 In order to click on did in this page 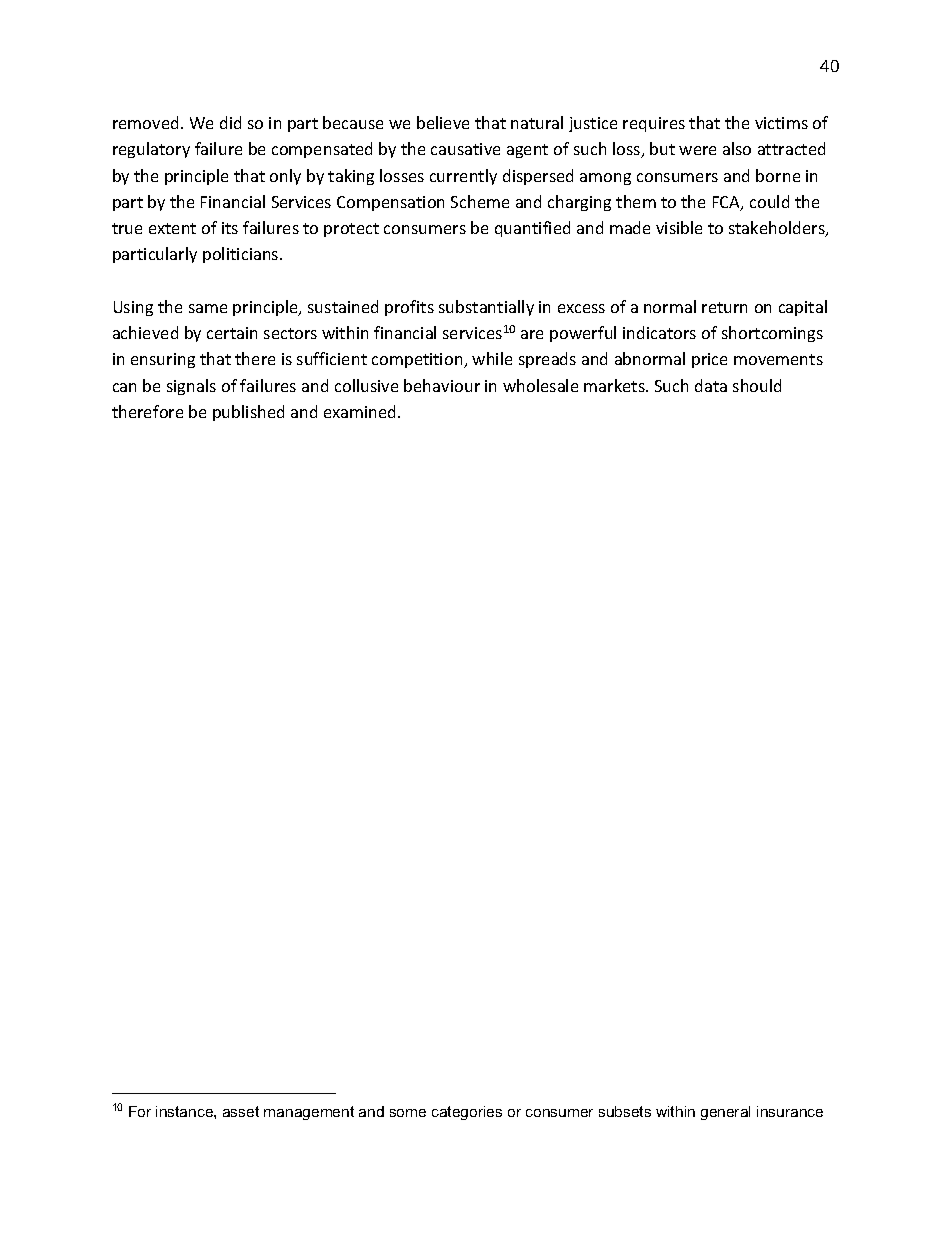, I will do `click(230, 122)`.
